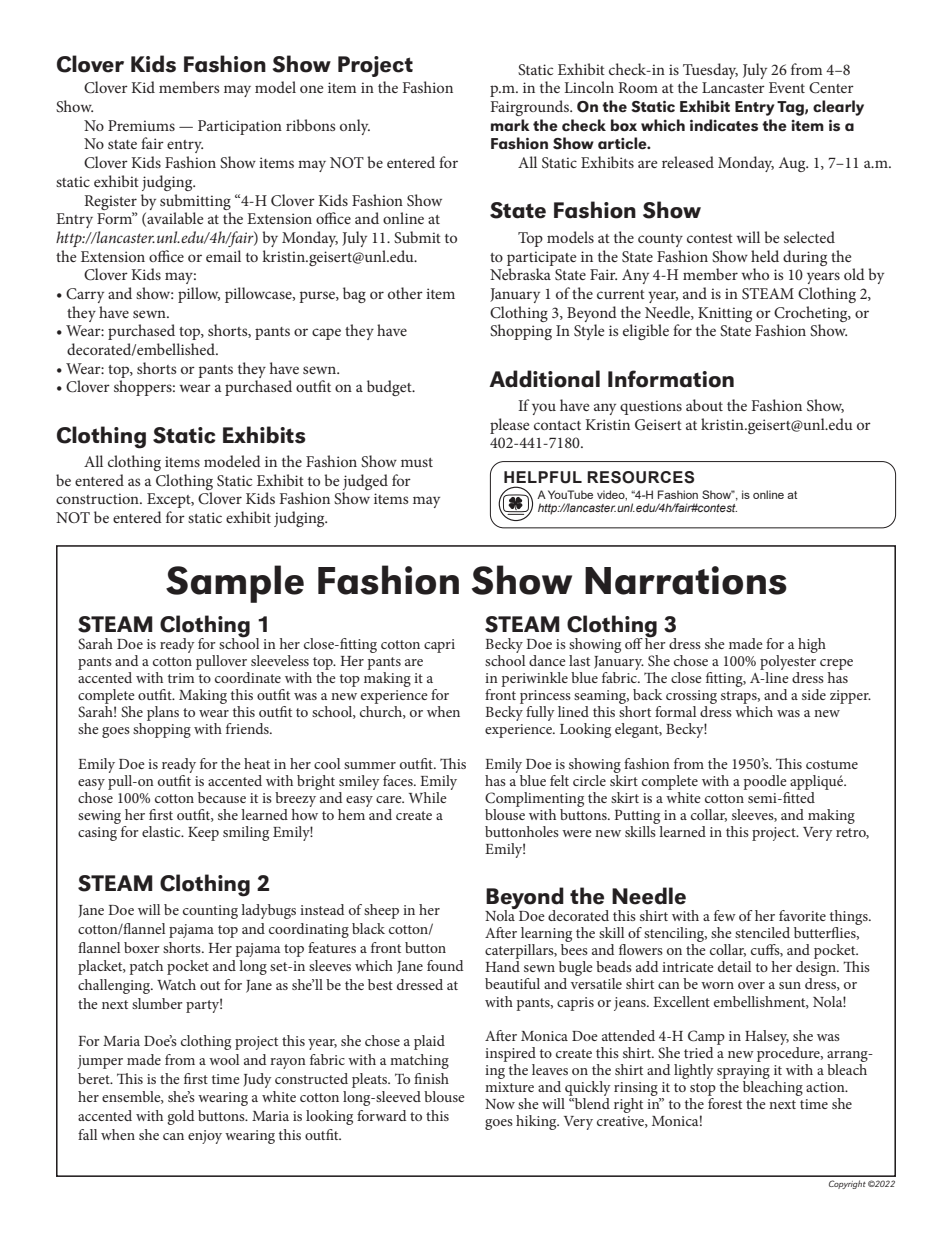 The image size is (952, 1233). What do you see at coordinates (500, 1104) in the document?
I see `Now` at bounding box center [500, 1104].
